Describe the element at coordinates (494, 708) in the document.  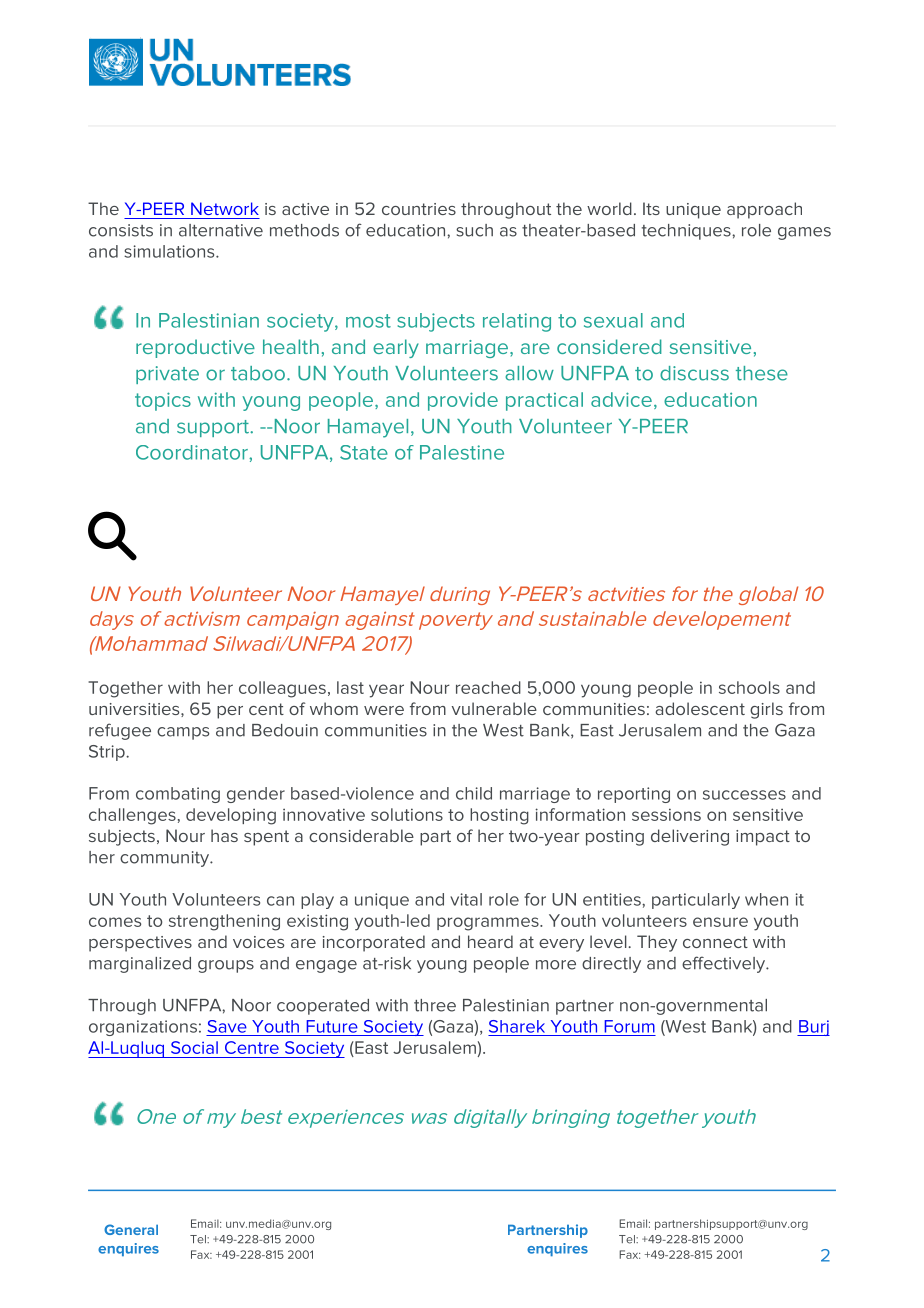
I see `vulnerable` at that location.
